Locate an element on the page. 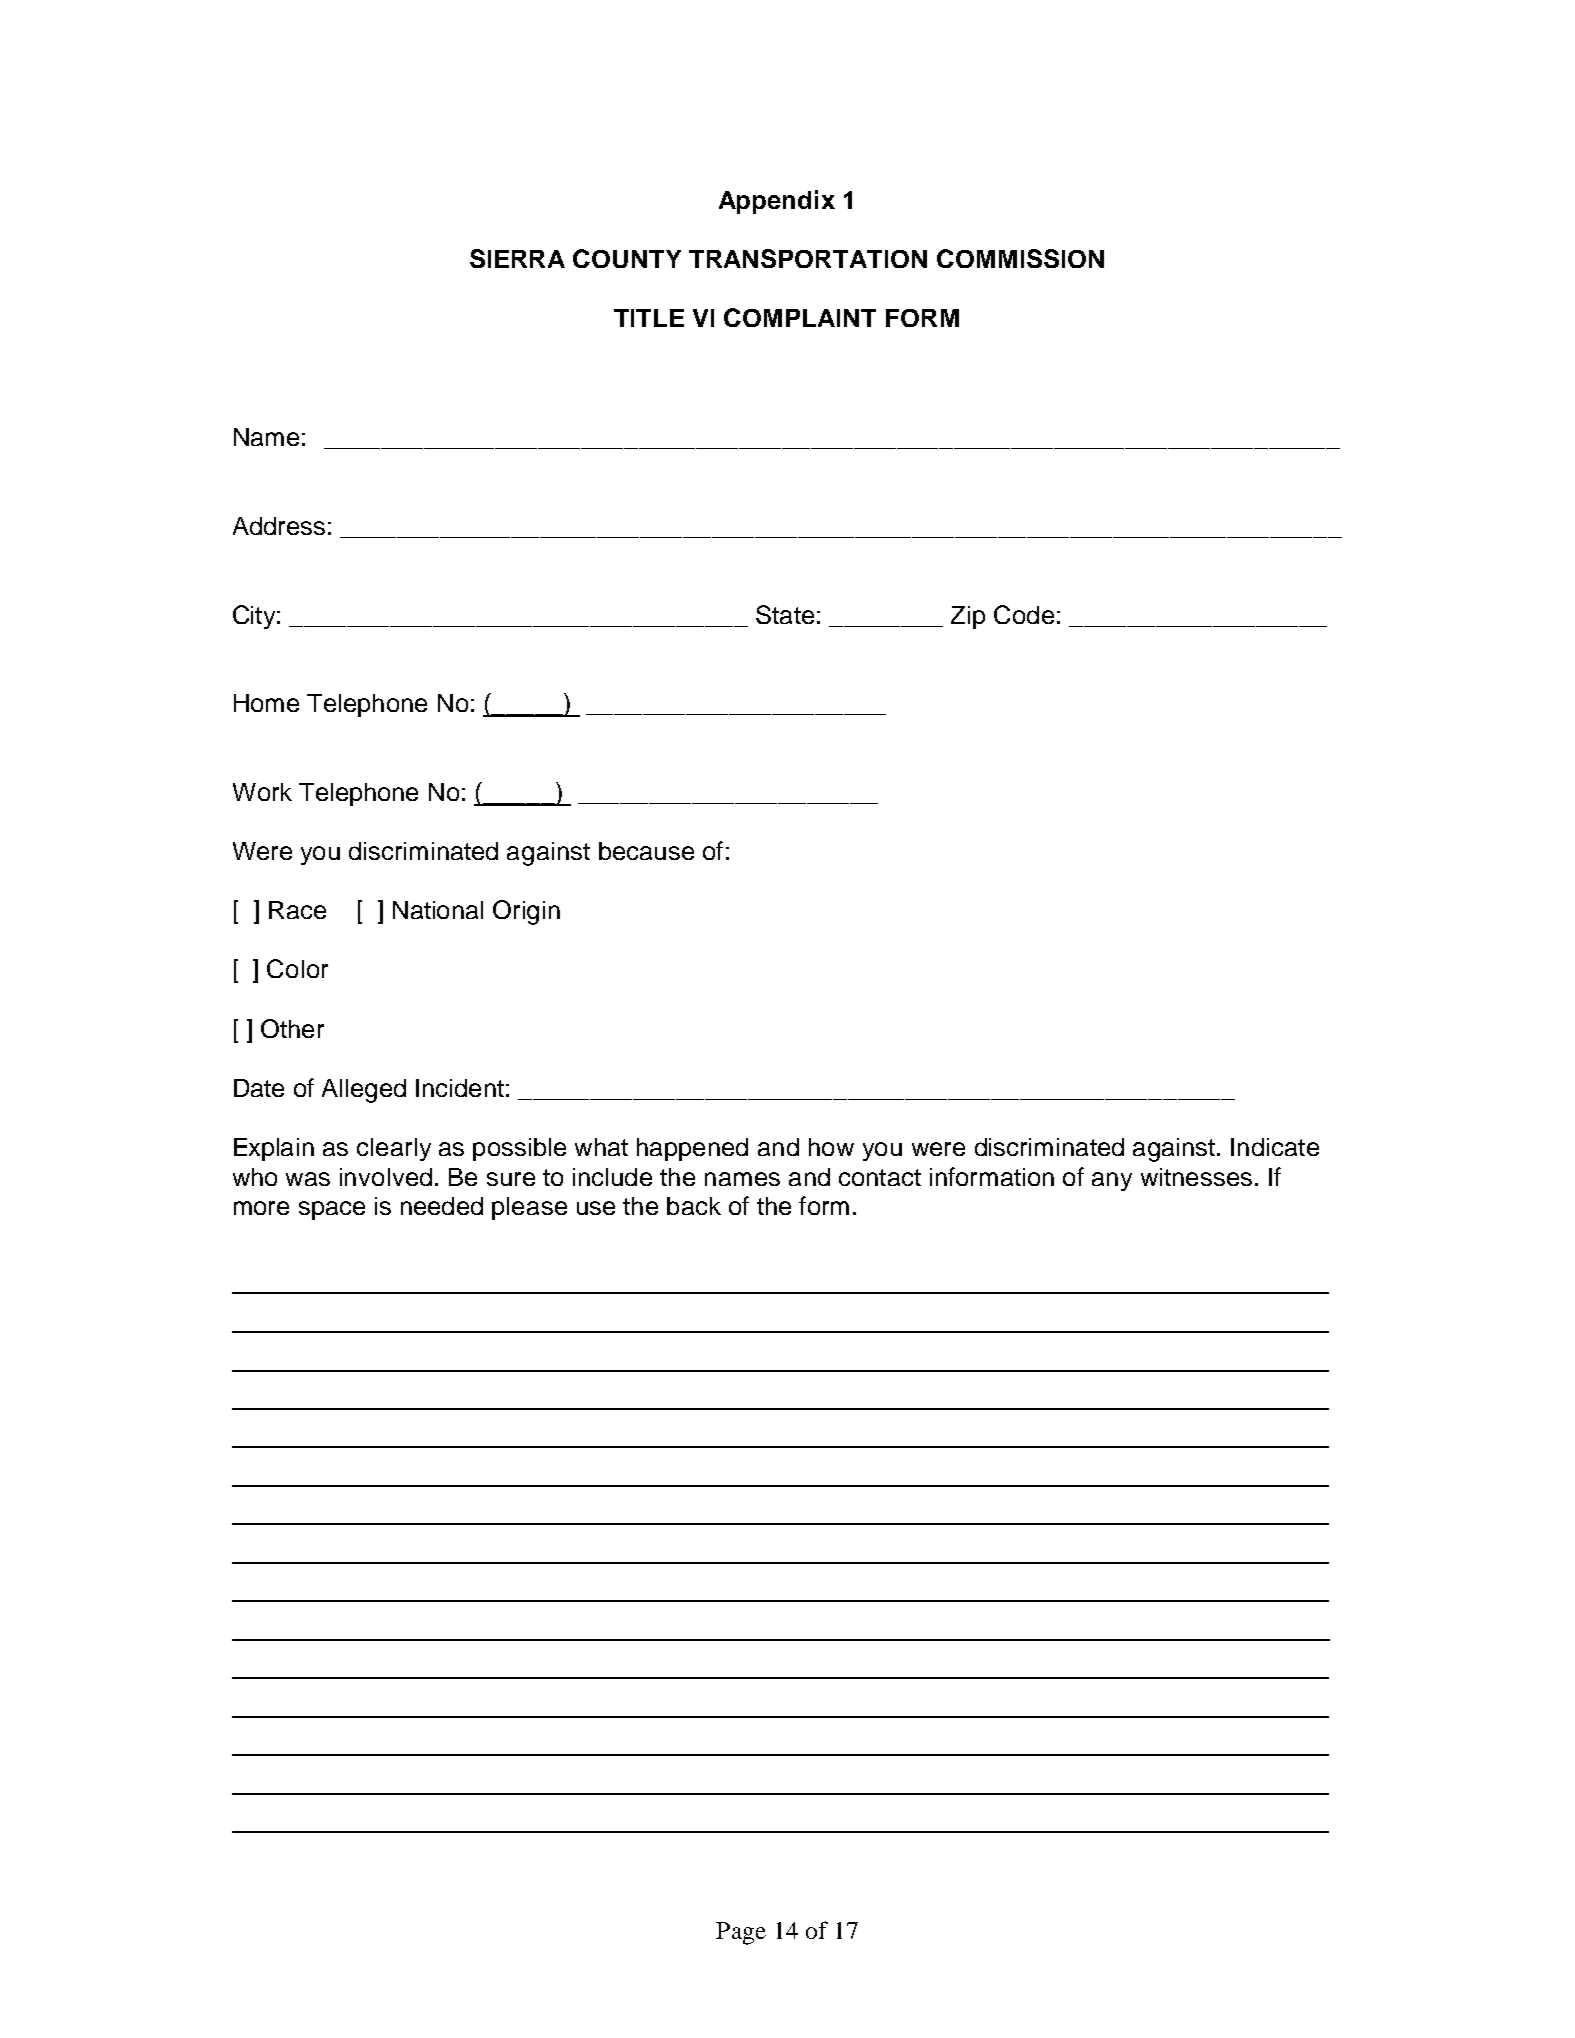  Code is located at coordinates (1024, 614).
